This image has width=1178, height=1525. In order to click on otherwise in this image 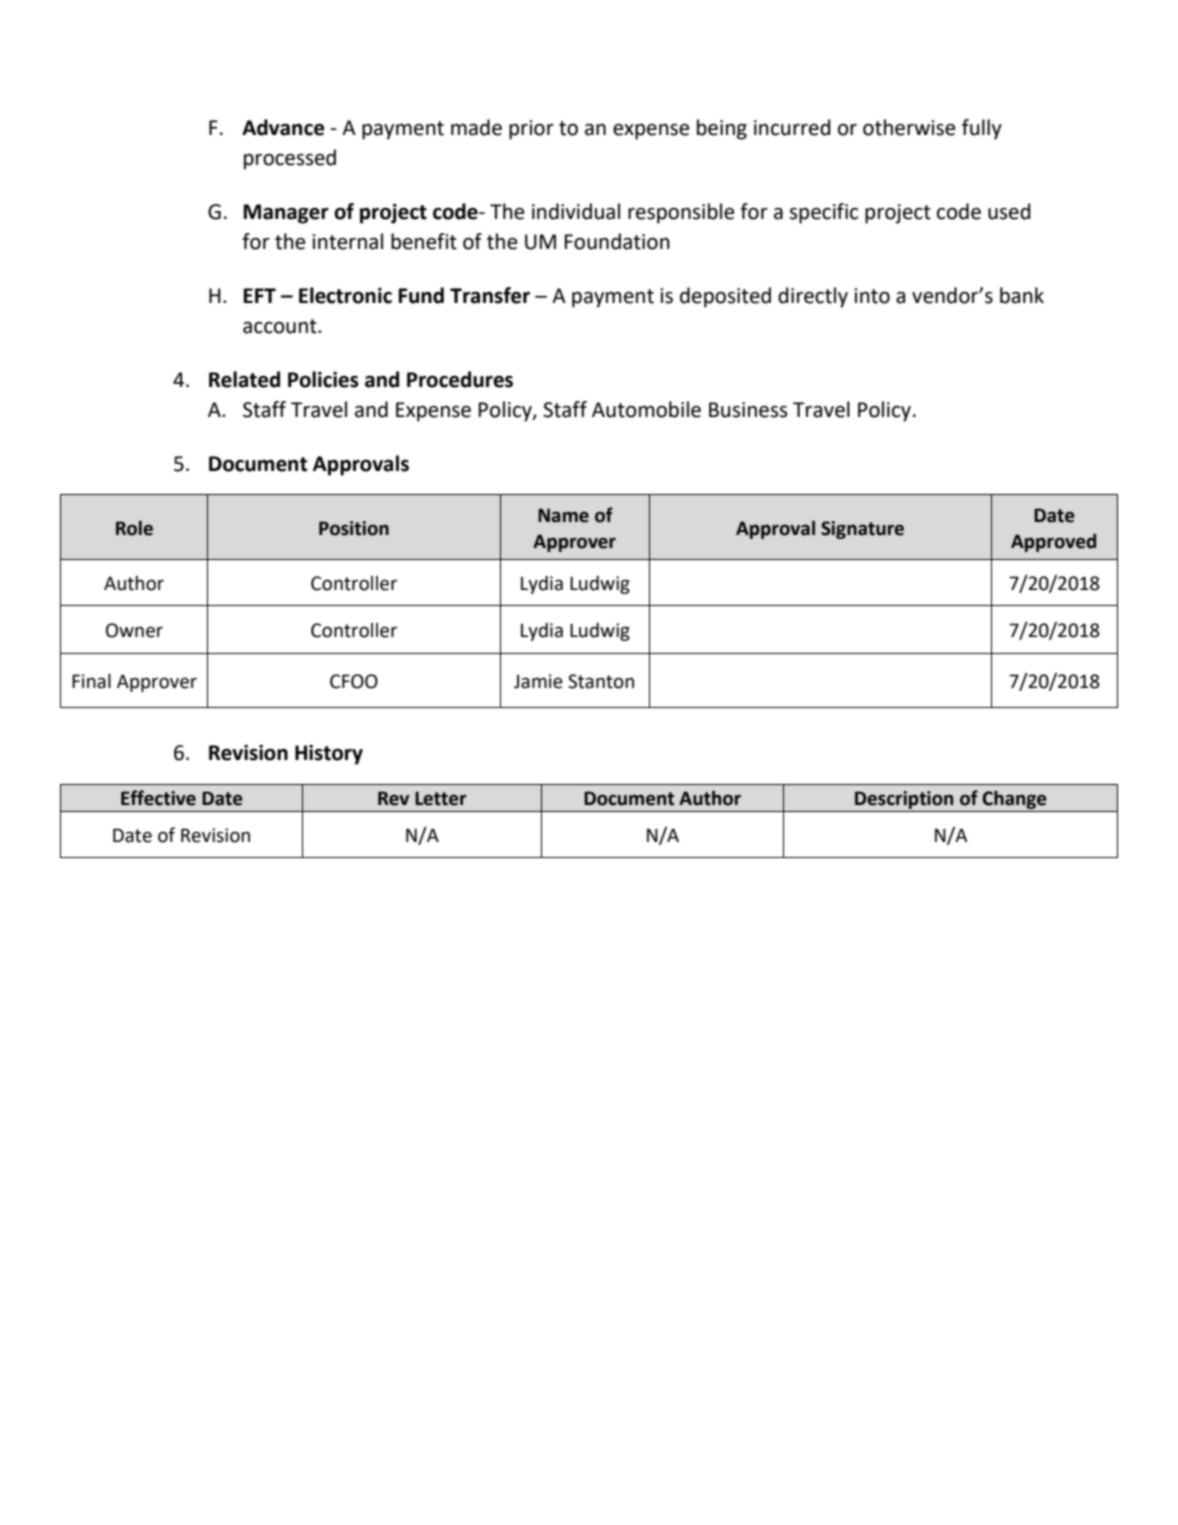, I will do `click(909, 127)`.
